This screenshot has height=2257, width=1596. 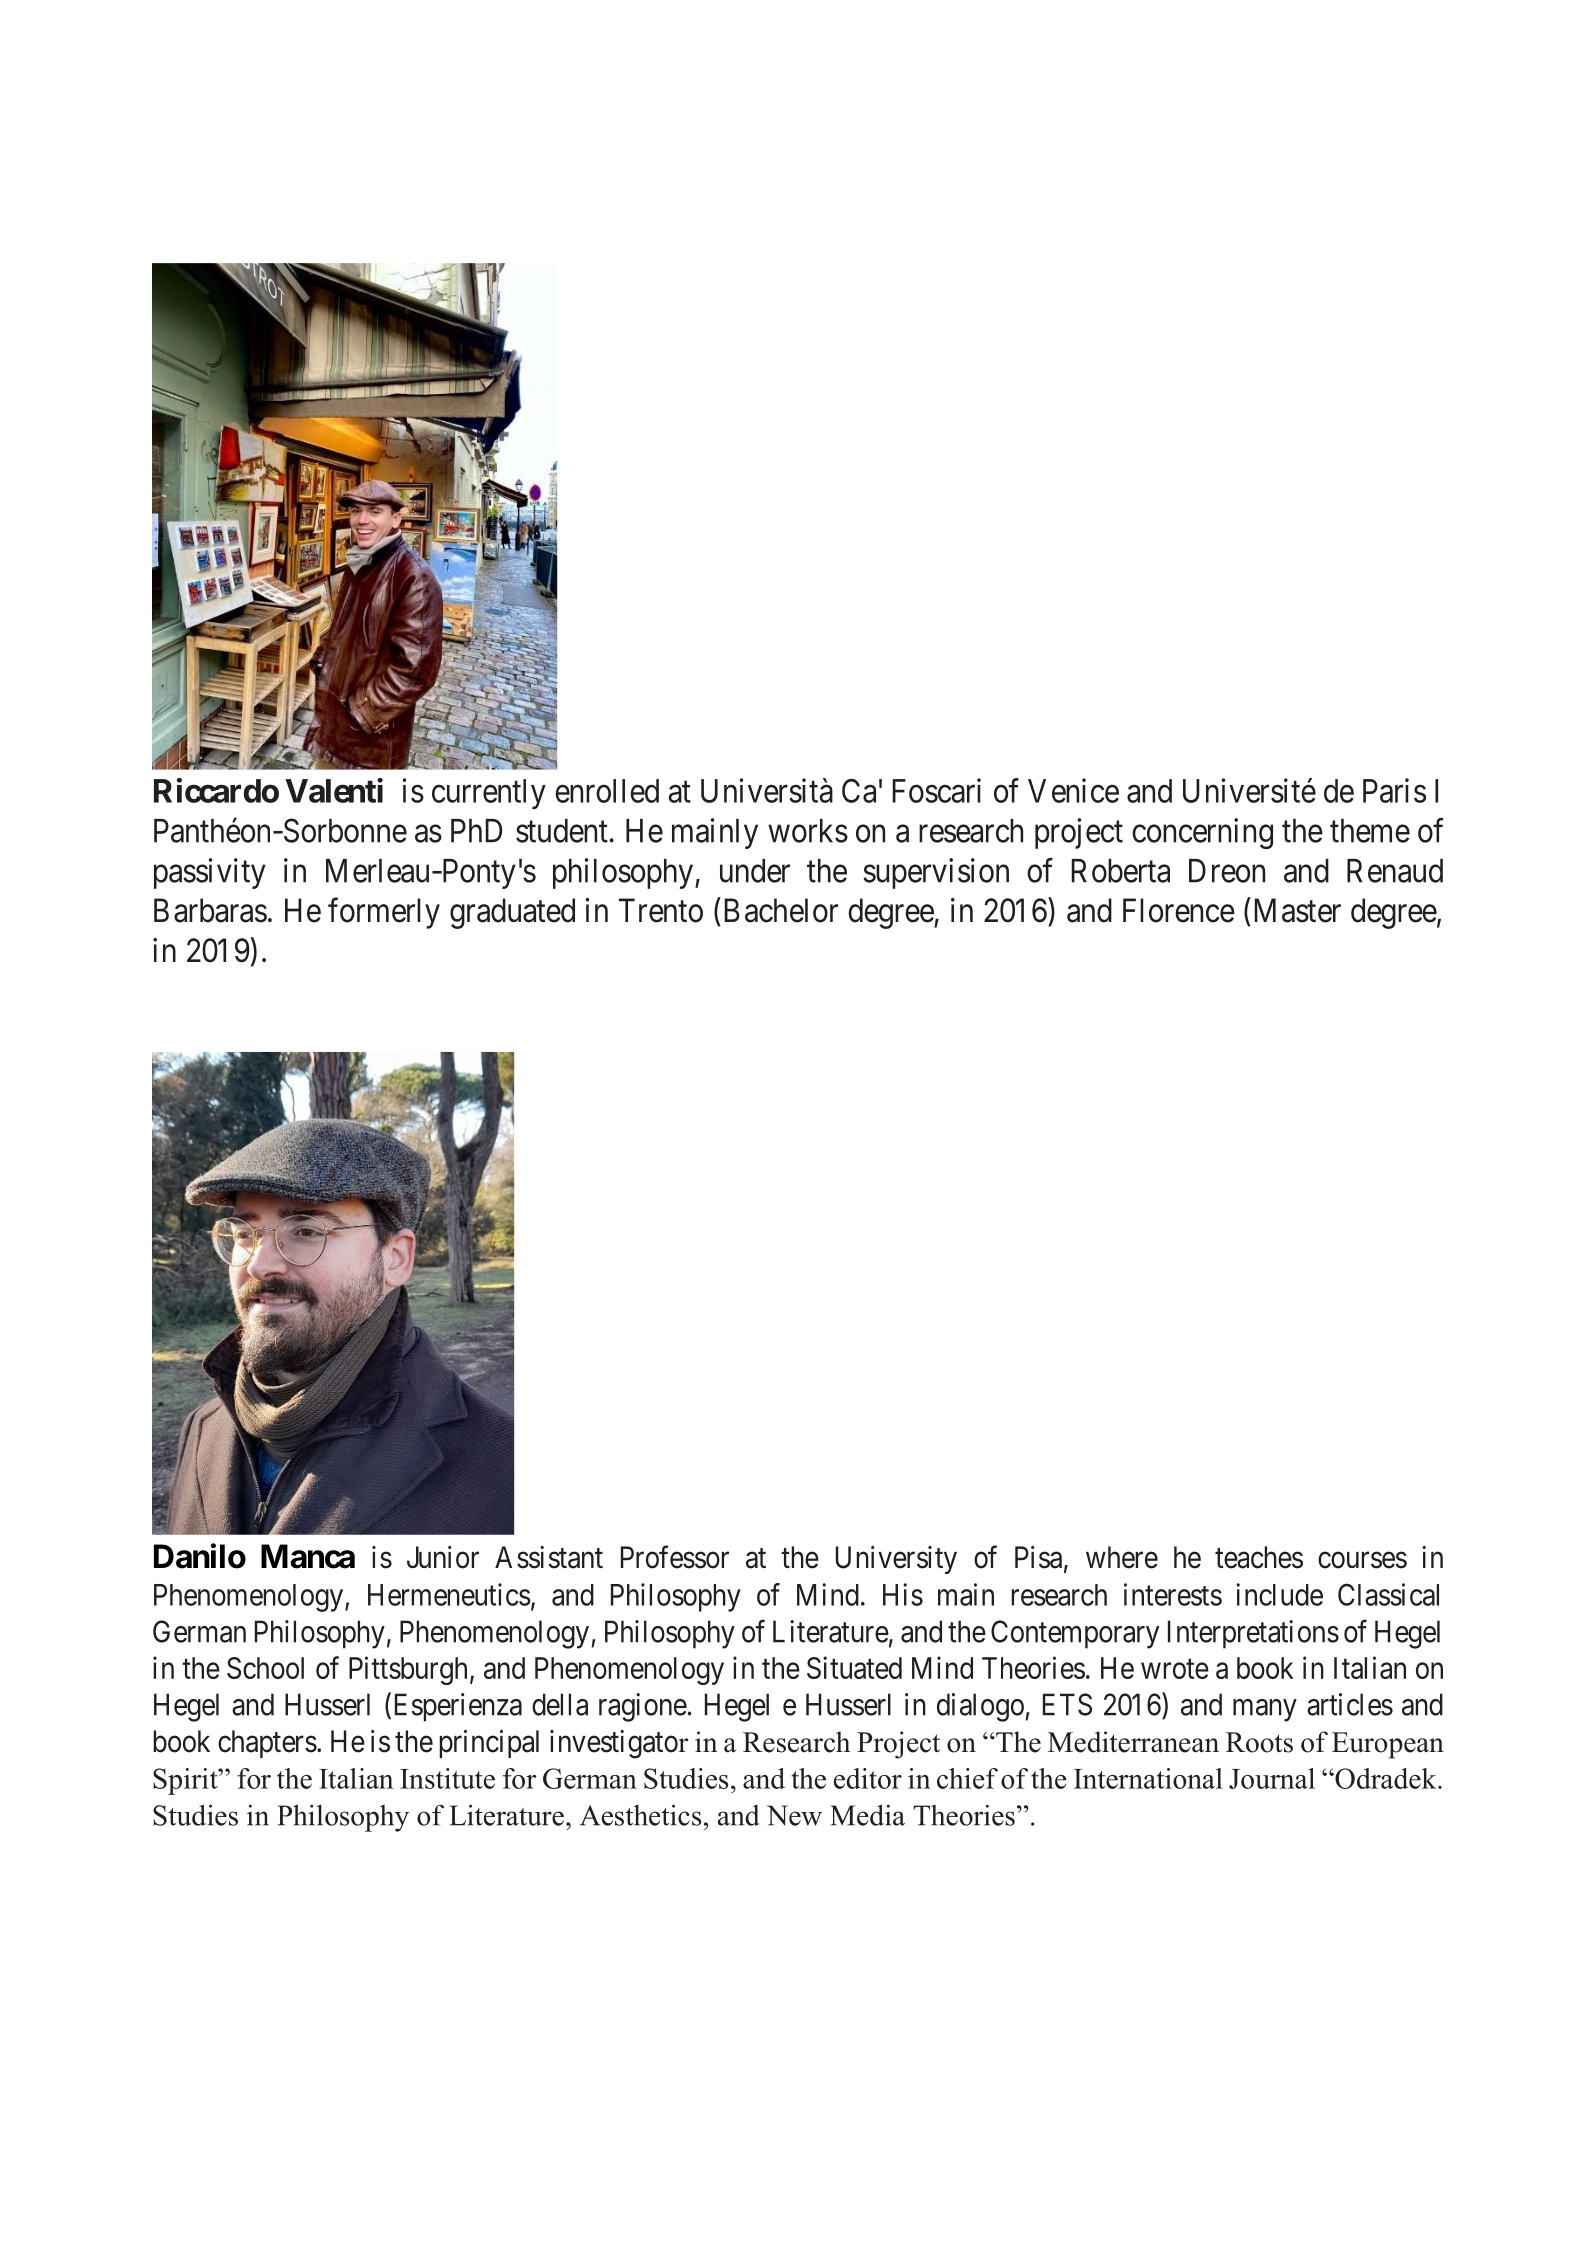 What do you see at coordinates (443, 1557) in the screenshot?
I see `Junior` at bounding box center [443, 1557].
